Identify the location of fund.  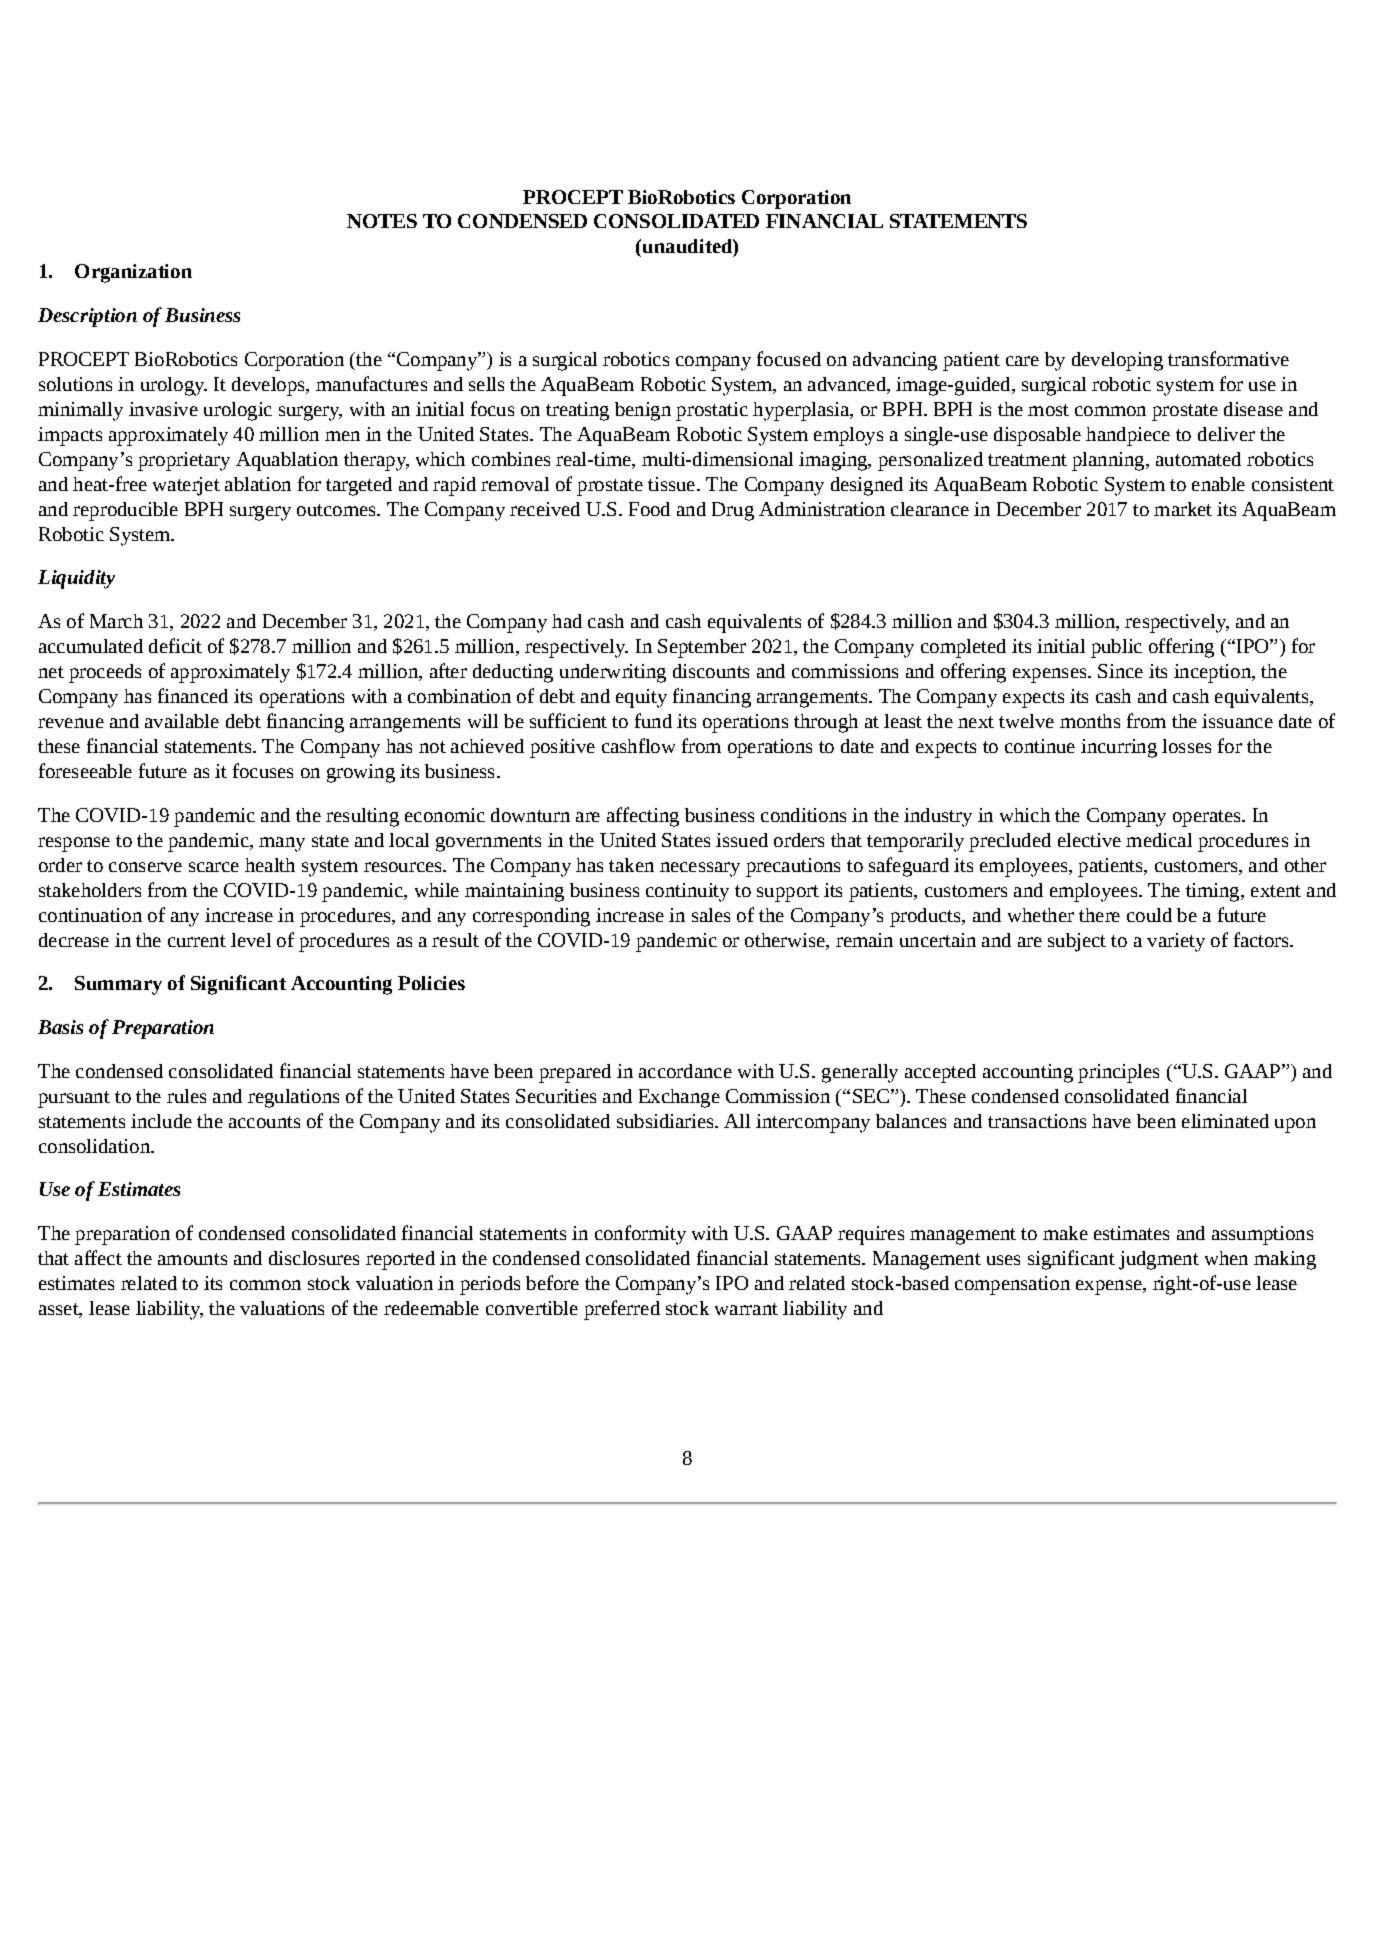
(653, 720).
